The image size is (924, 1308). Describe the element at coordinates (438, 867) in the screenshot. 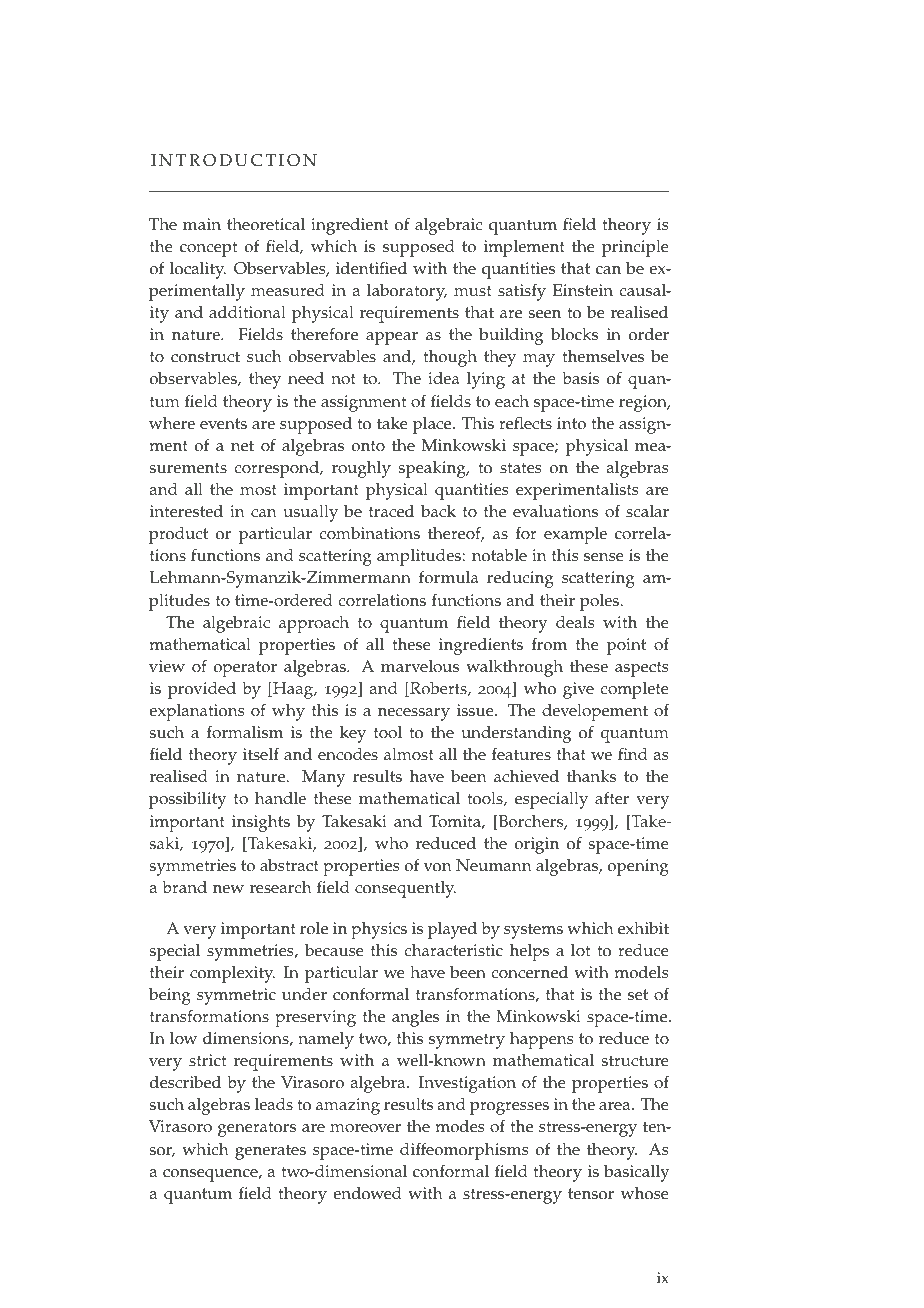

I see `von` at that location.
